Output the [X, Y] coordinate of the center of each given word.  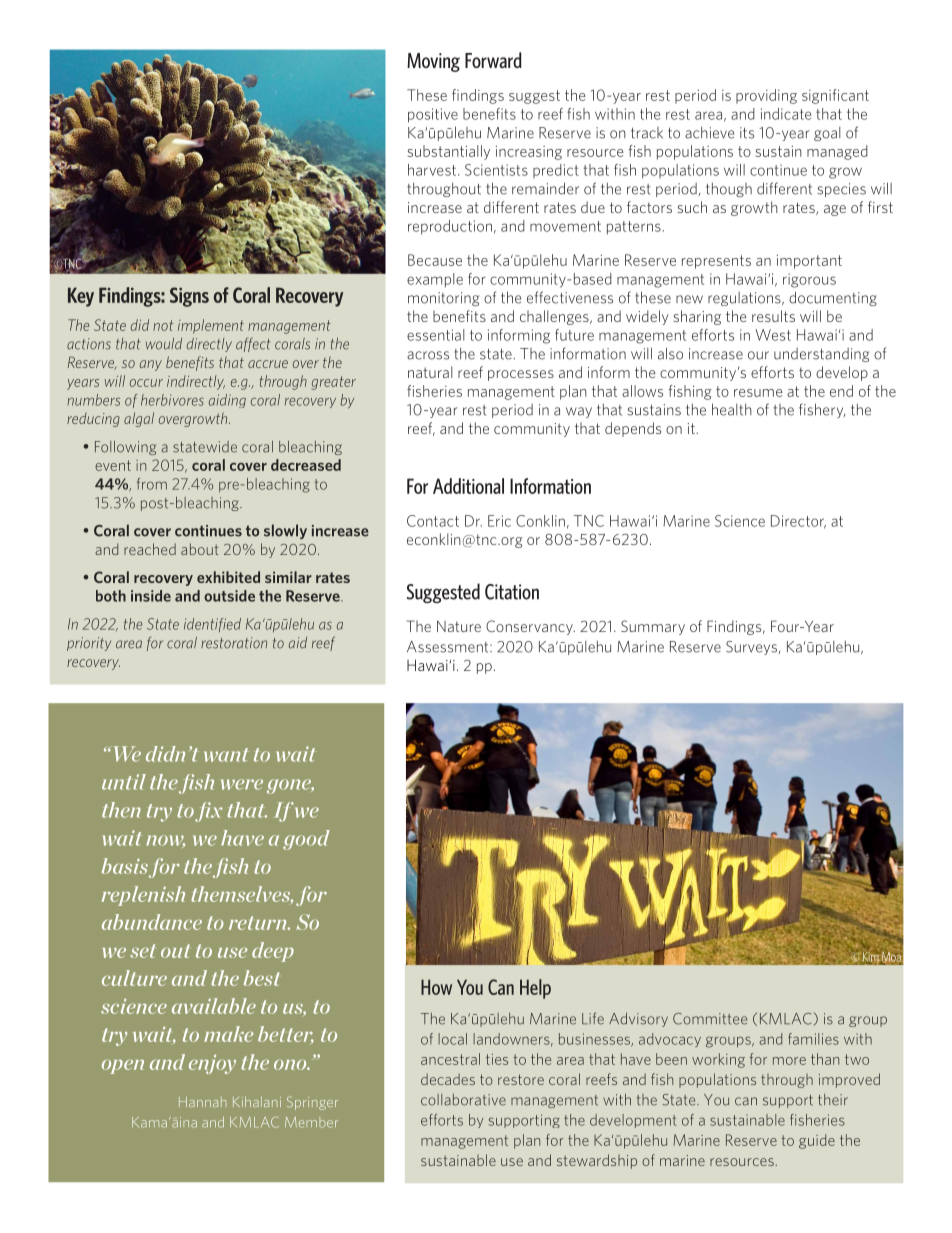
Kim [871, 957]
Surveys [753, 648]
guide [817, 1141]
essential [435, 335]
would [164, 344]
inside [151, 596]
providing [766, 96]
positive [433, 115]
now [165, 841]
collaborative [463, 1100]
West [773, 335]
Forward [493, 60]
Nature [459, 626]
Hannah [202, 1101]
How [436, 987]
